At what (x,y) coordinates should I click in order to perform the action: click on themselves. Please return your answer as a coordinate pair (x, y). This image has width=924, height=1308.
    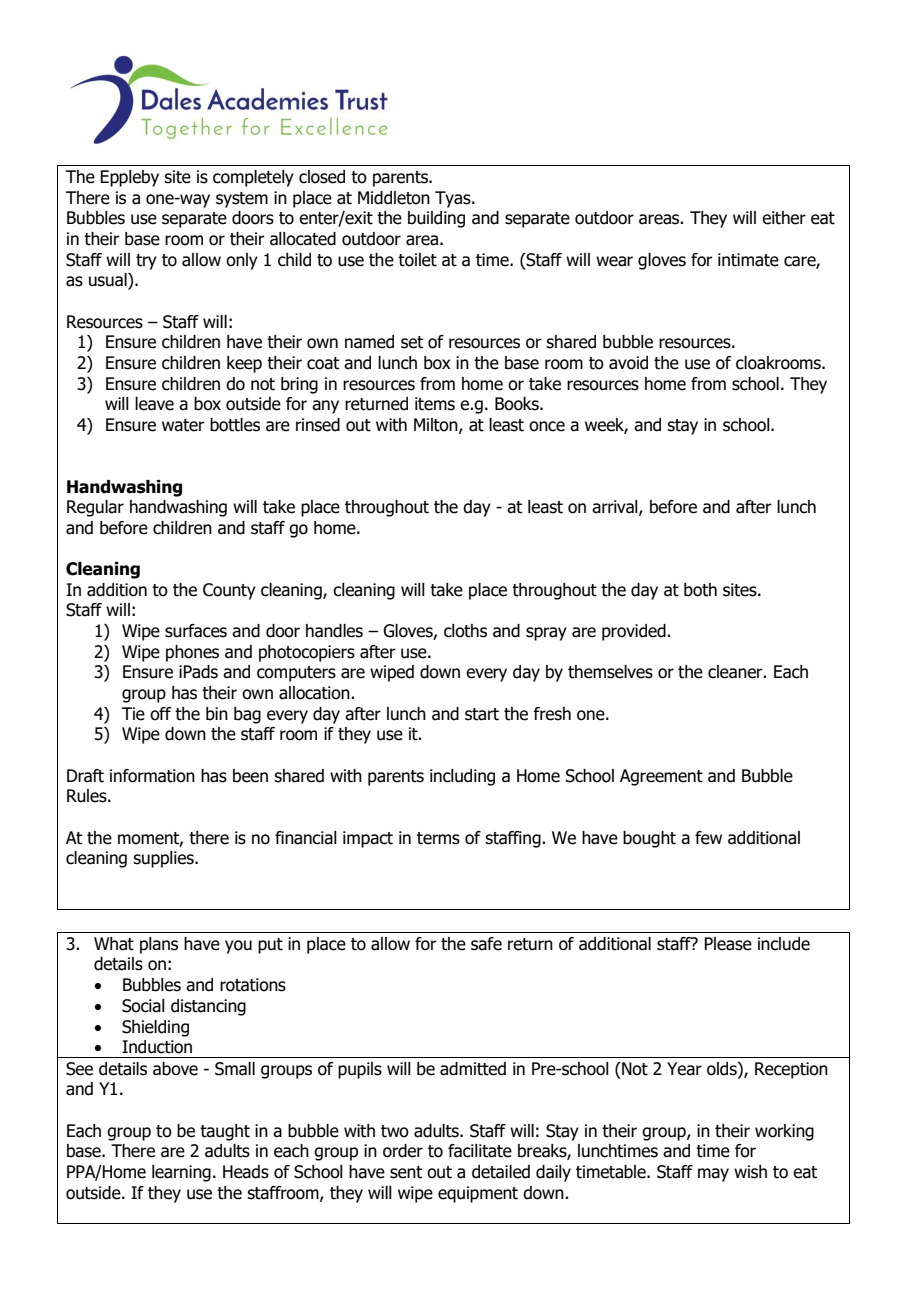
    Looking at the image, I should click on (610, 672).
